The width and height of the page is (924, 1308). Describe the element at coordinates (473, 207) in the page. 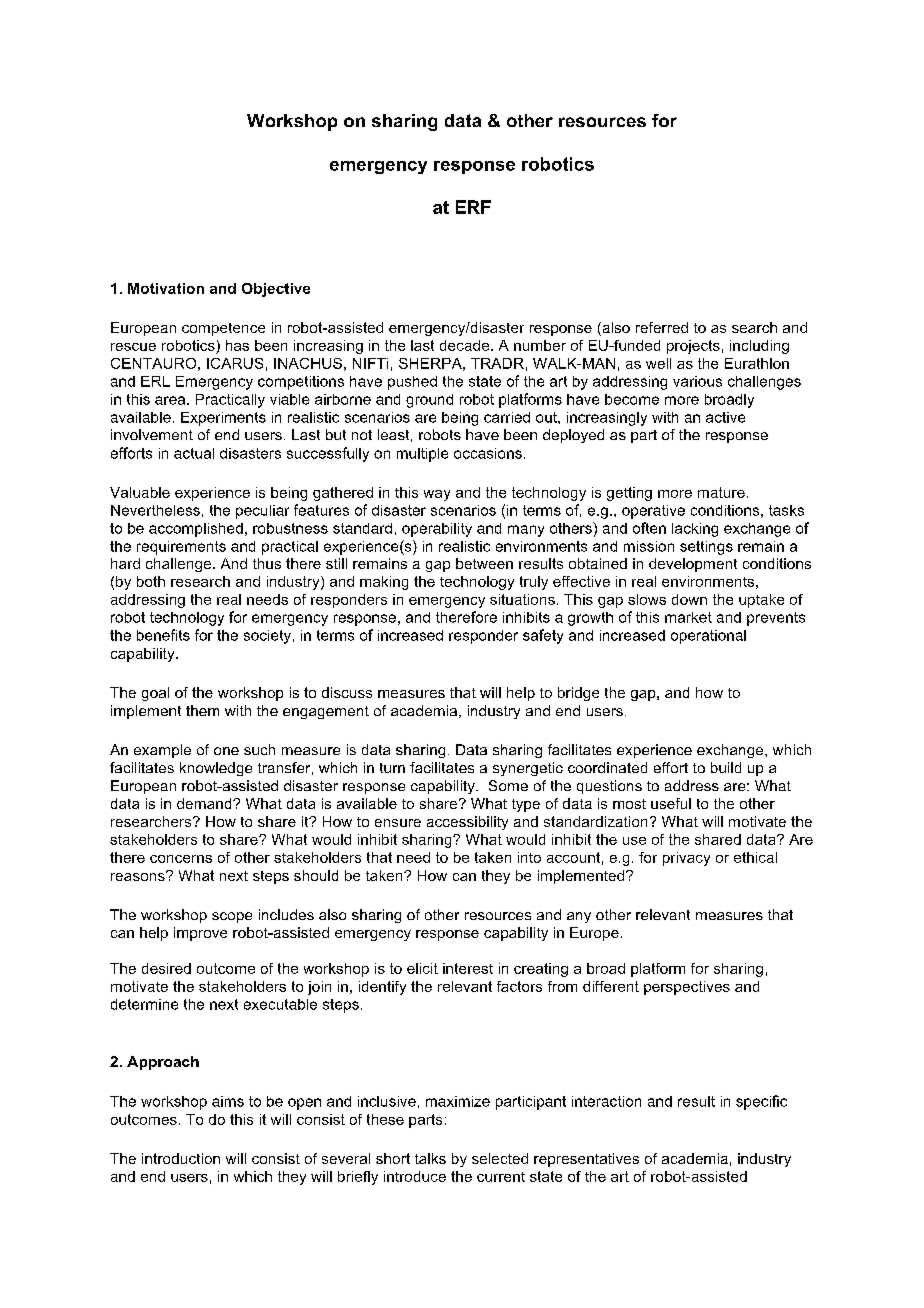

I see `ERF` at that location.
